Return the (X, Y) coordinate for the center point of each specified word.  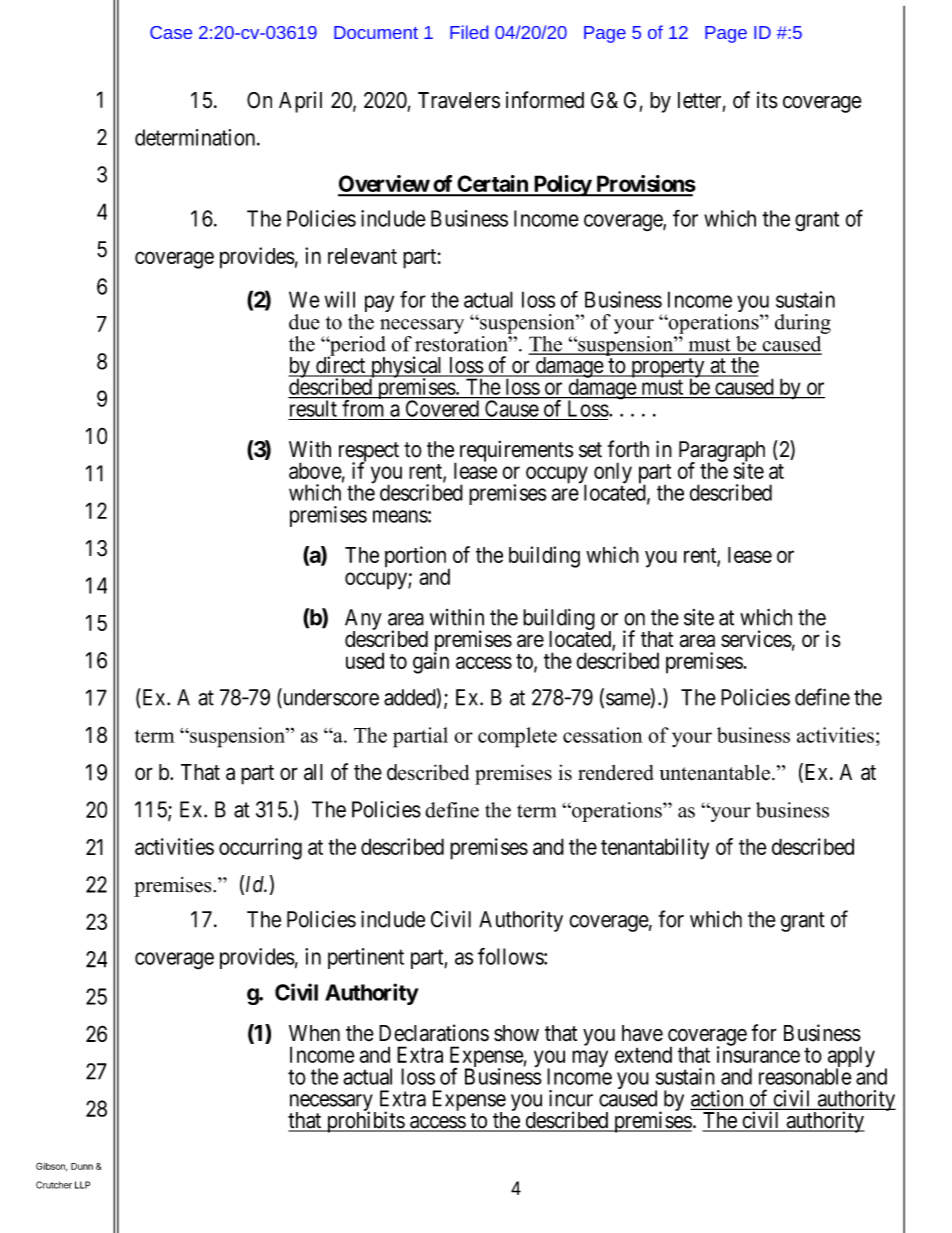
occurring (260, 849)
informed (545, 100)
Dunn (82, 1166)
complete (517, 737)
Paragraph (722, 452)
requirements (516, 451)
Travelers (459, 100)
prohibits (365, 1122)
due (304, 322)
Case (171, 32)
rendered (616, 773)
